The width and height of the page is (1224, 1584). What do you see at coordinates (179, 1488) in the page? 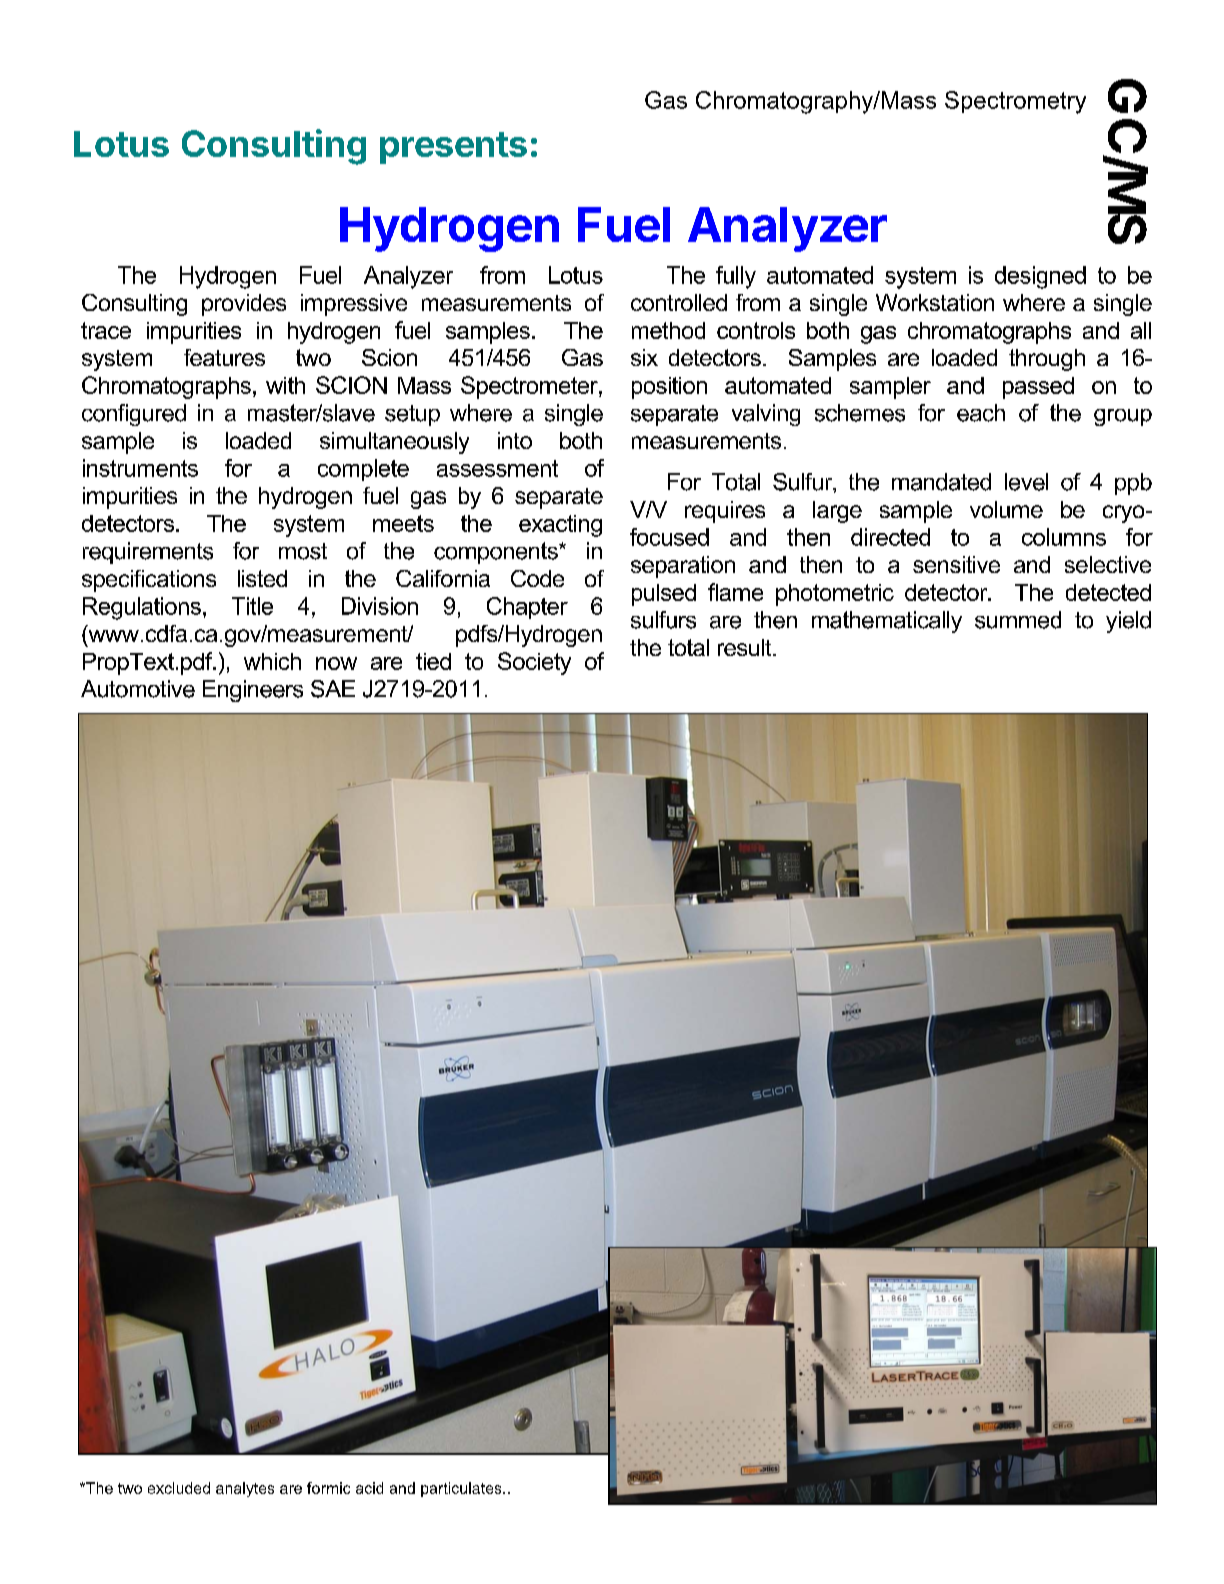
I see `excluded` at bounding box center [179, 1488].
